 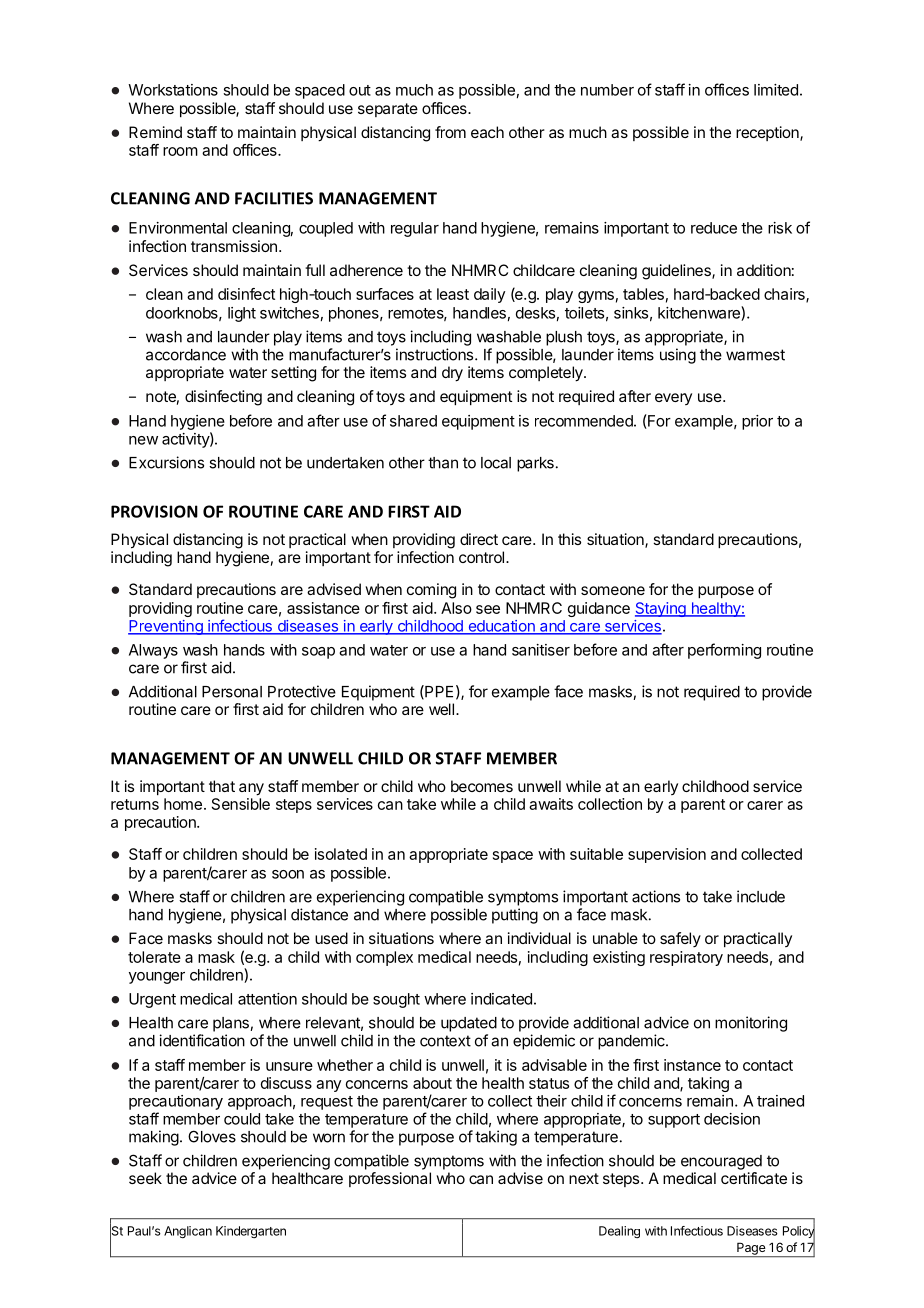 What do you see at coordinates (667, 855) in the image?
I see `supervision` at bounding box center [667, 855].
